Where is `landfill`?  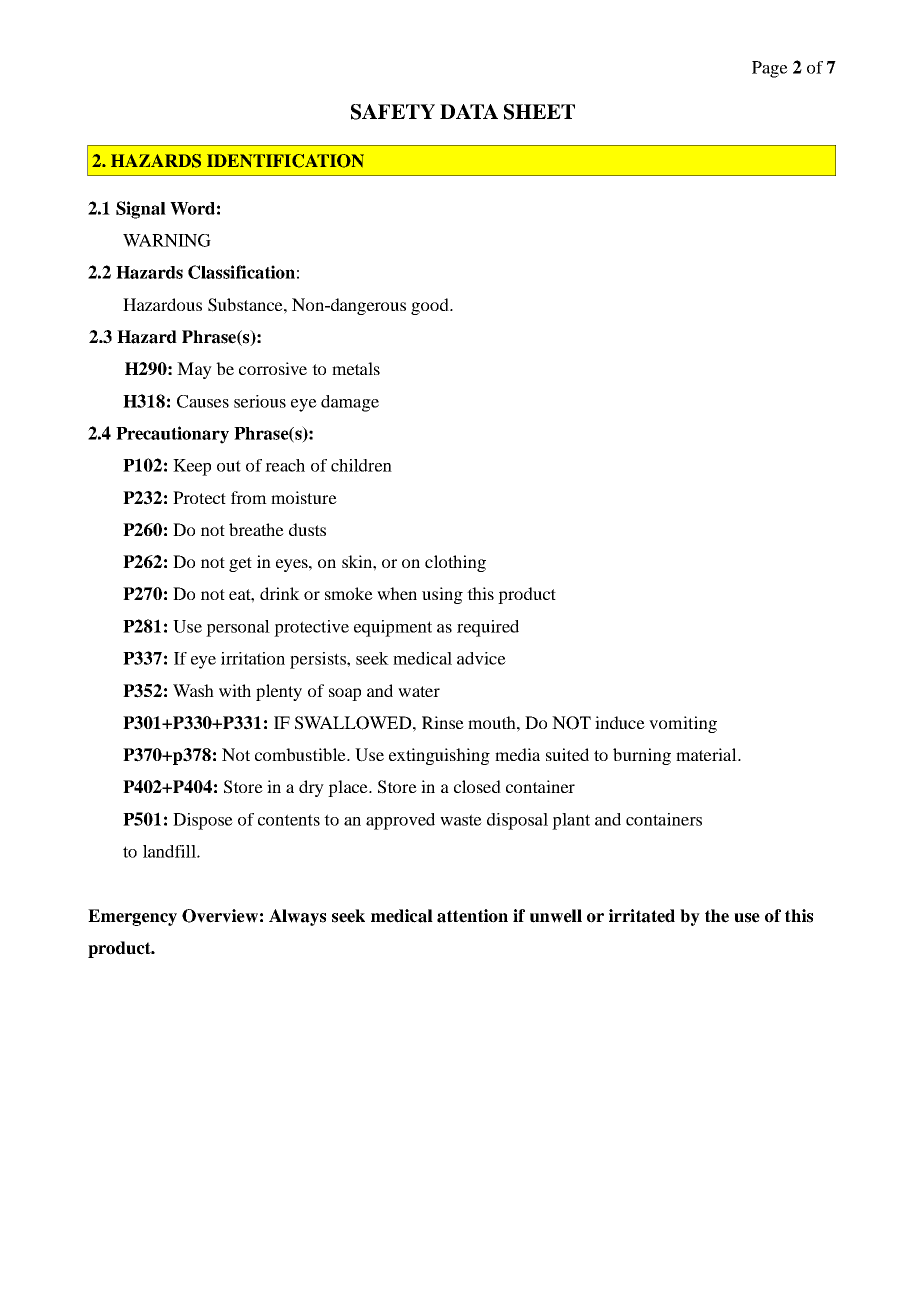
landfill is located at coordinates (170, 851).
